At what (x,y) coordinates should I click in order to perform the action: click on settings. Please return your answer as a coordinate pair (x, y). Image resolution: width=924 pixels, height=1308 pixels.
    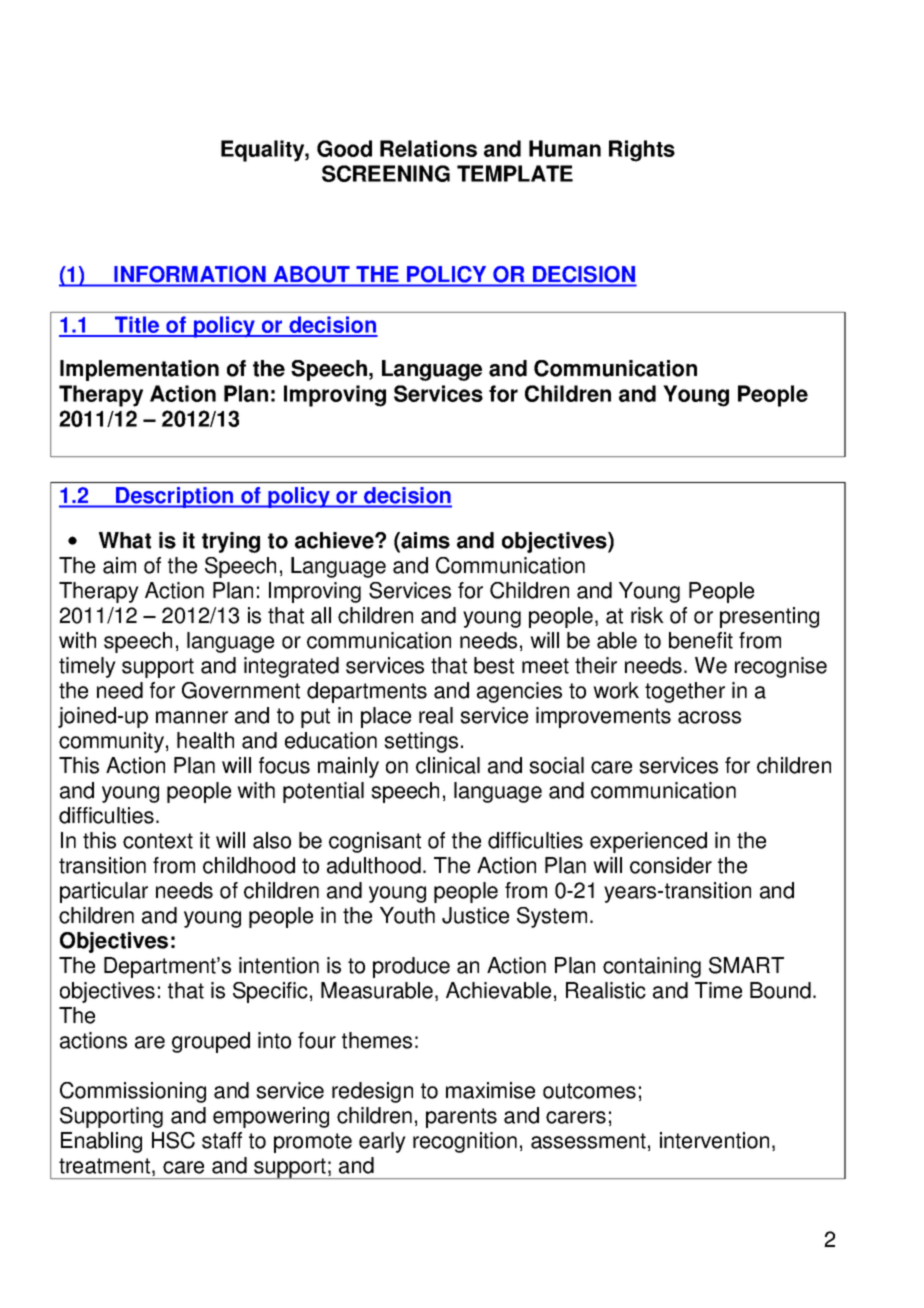
    Looking at the image, I should click on (421, 742).
